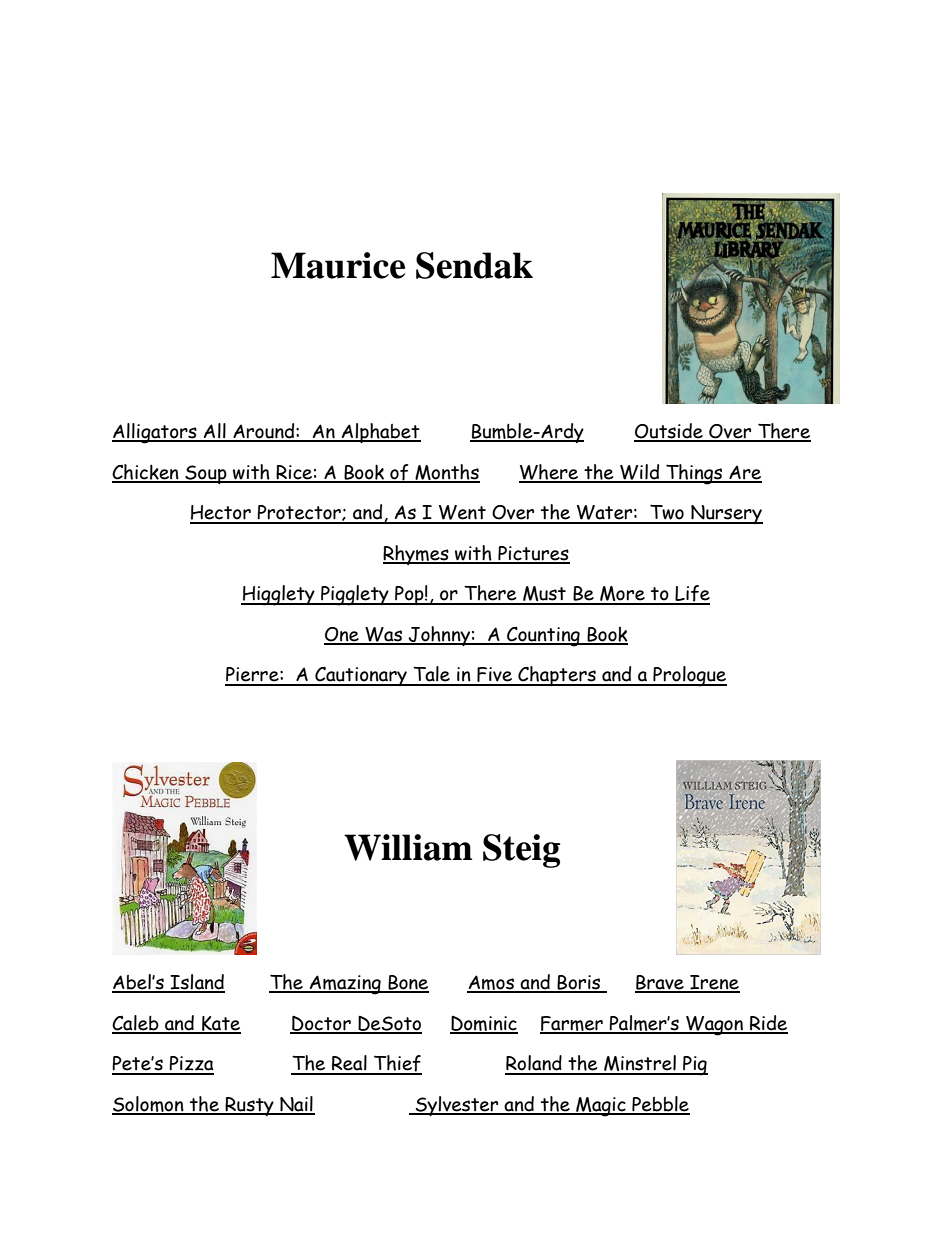  I want to click on Things, so click(694, 474).
